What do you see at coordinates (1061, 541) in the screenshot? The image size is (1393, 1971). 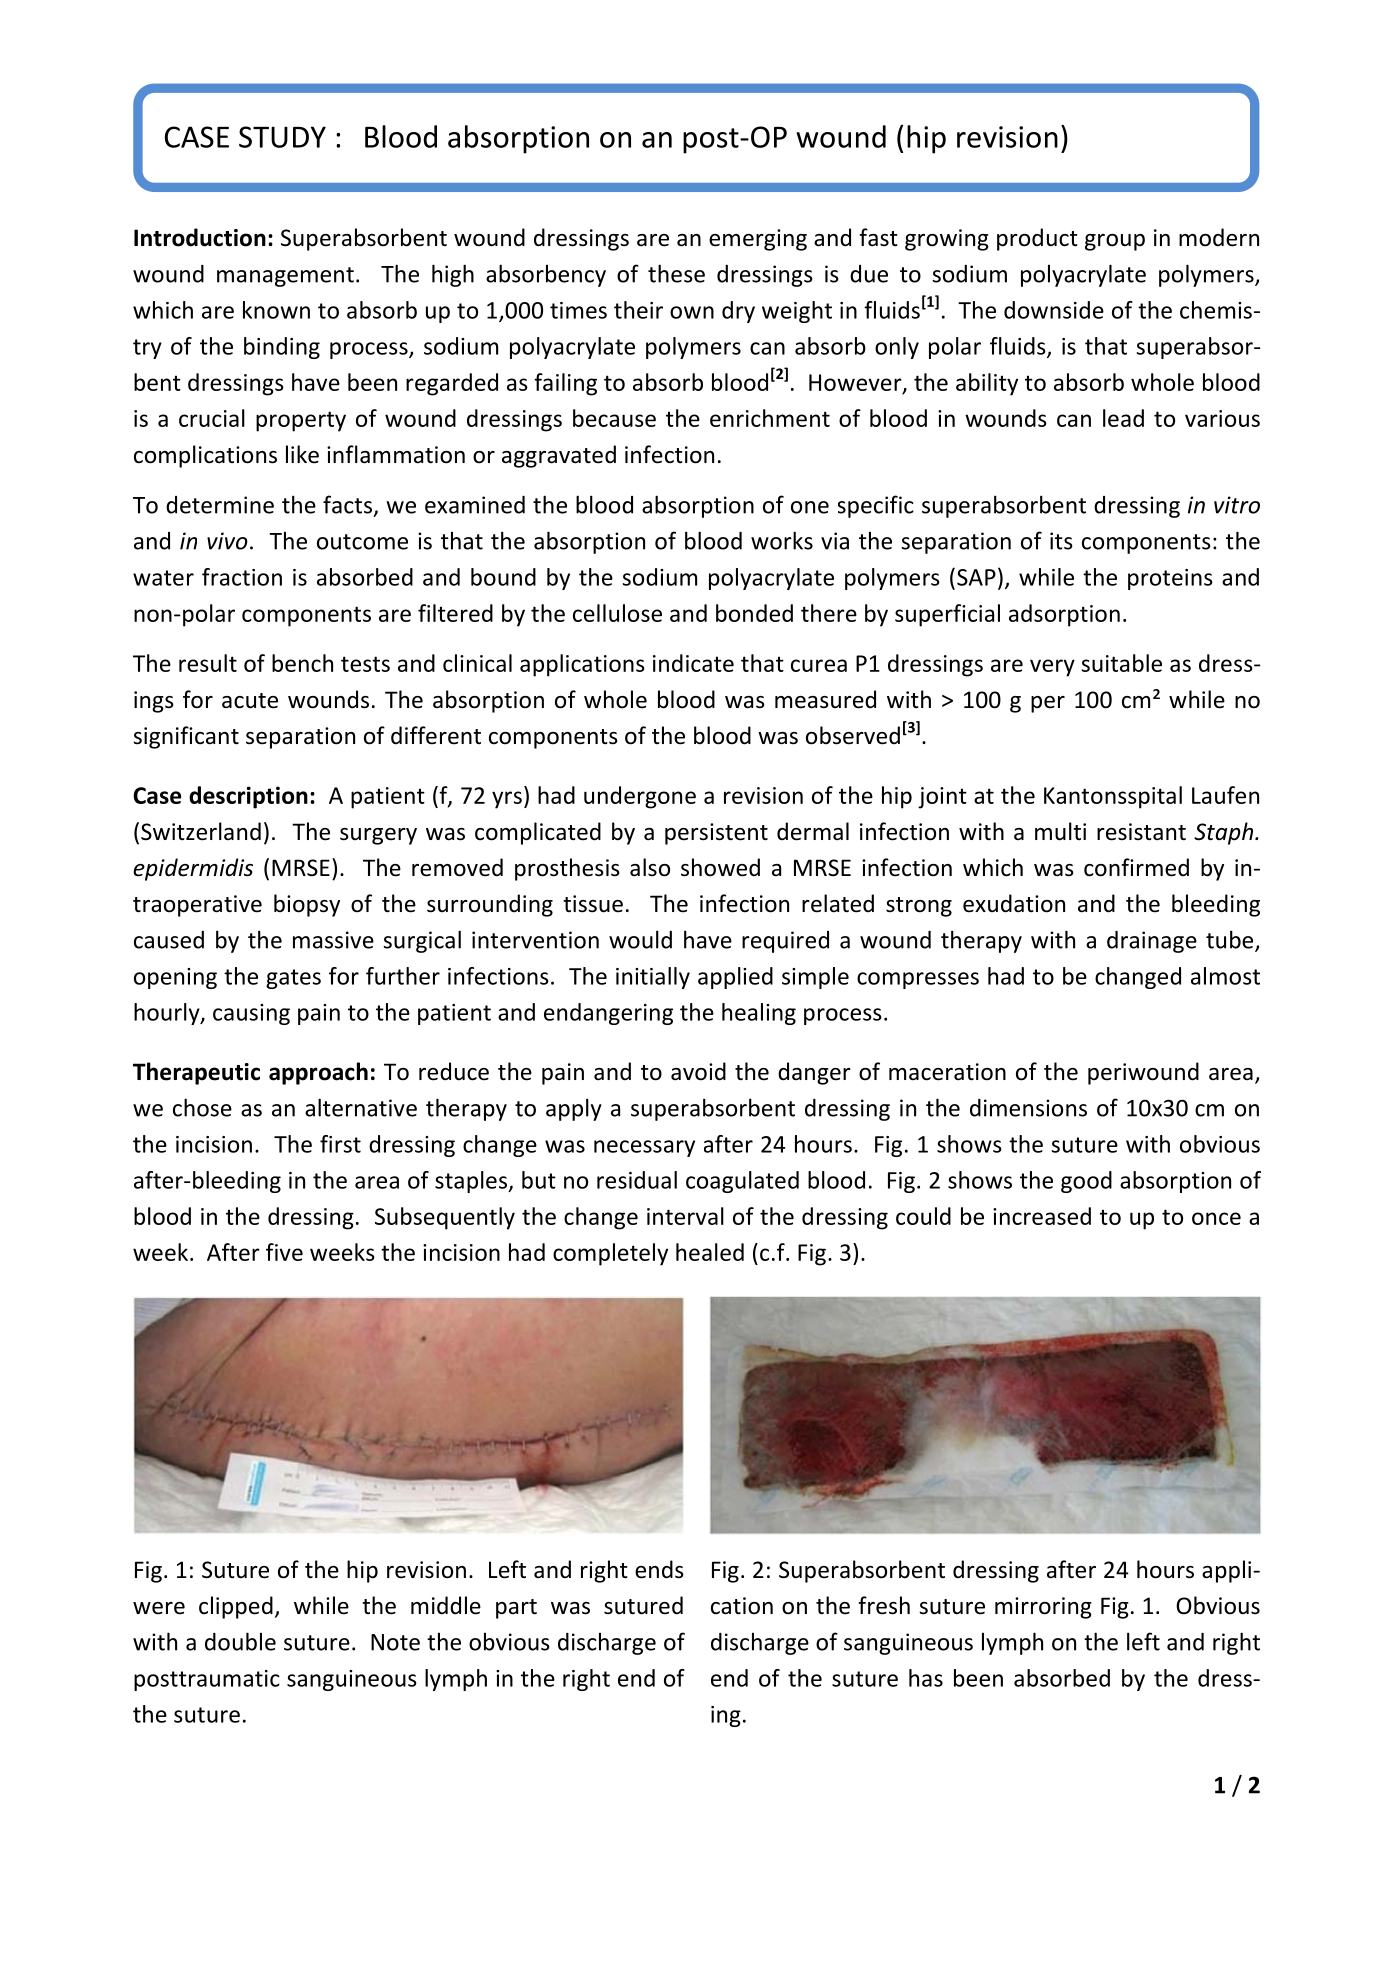 I see `its` at bounding box center [1061, 541].
